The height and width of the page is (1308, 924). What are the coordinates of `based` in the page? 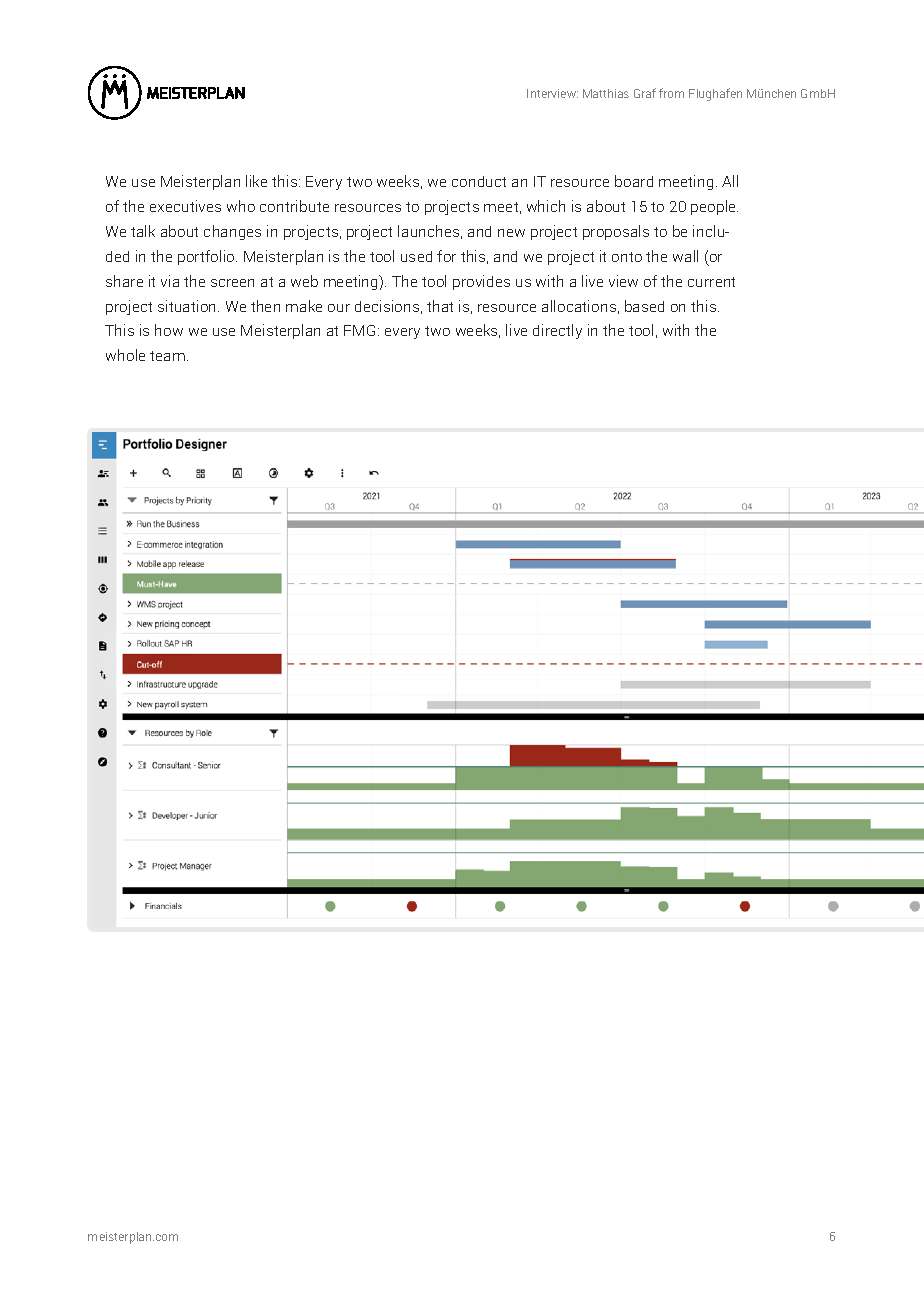 It's located at (644, 306).
